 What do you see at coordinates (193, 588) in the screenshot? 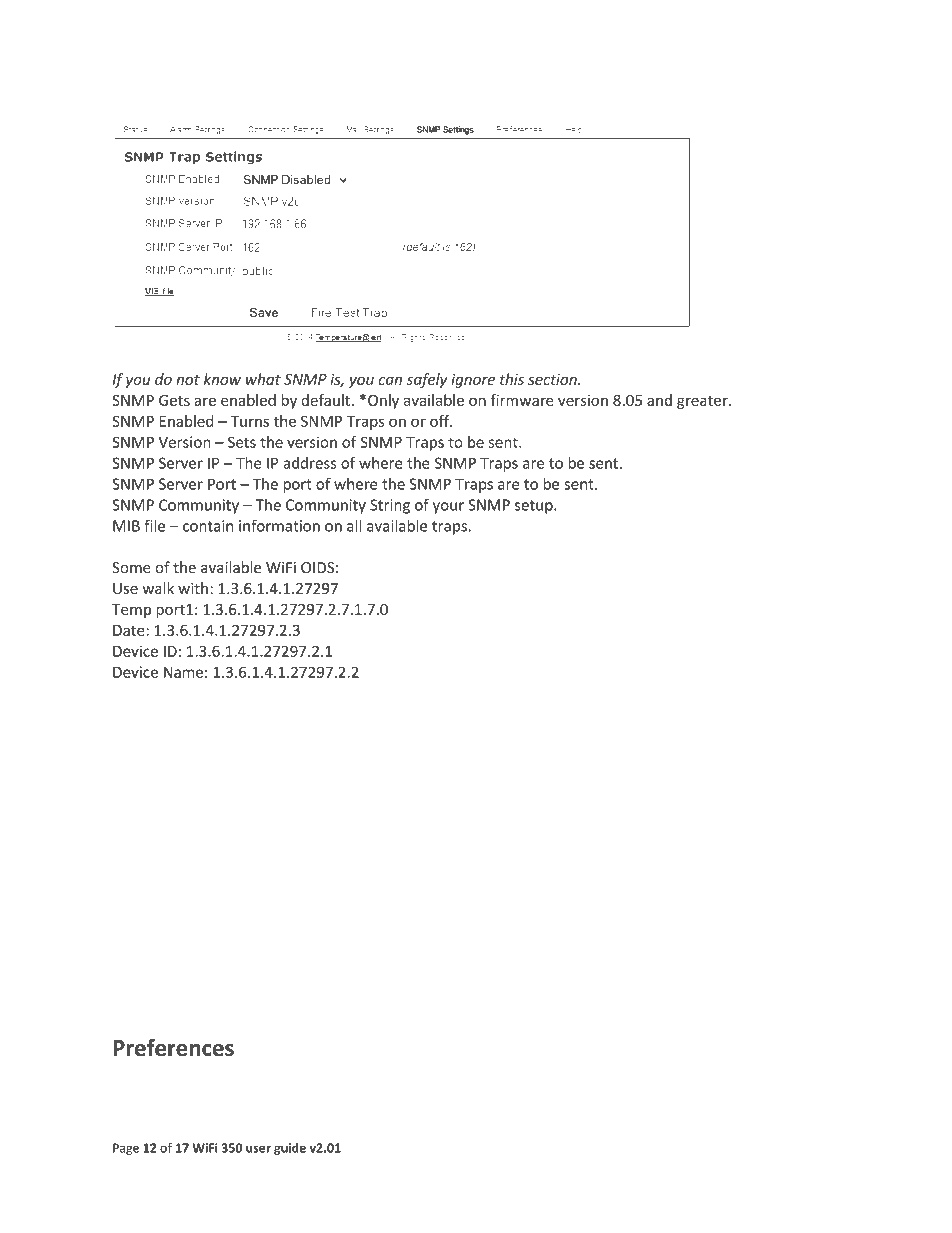
I see `with` at bounding box center [193, 588].
